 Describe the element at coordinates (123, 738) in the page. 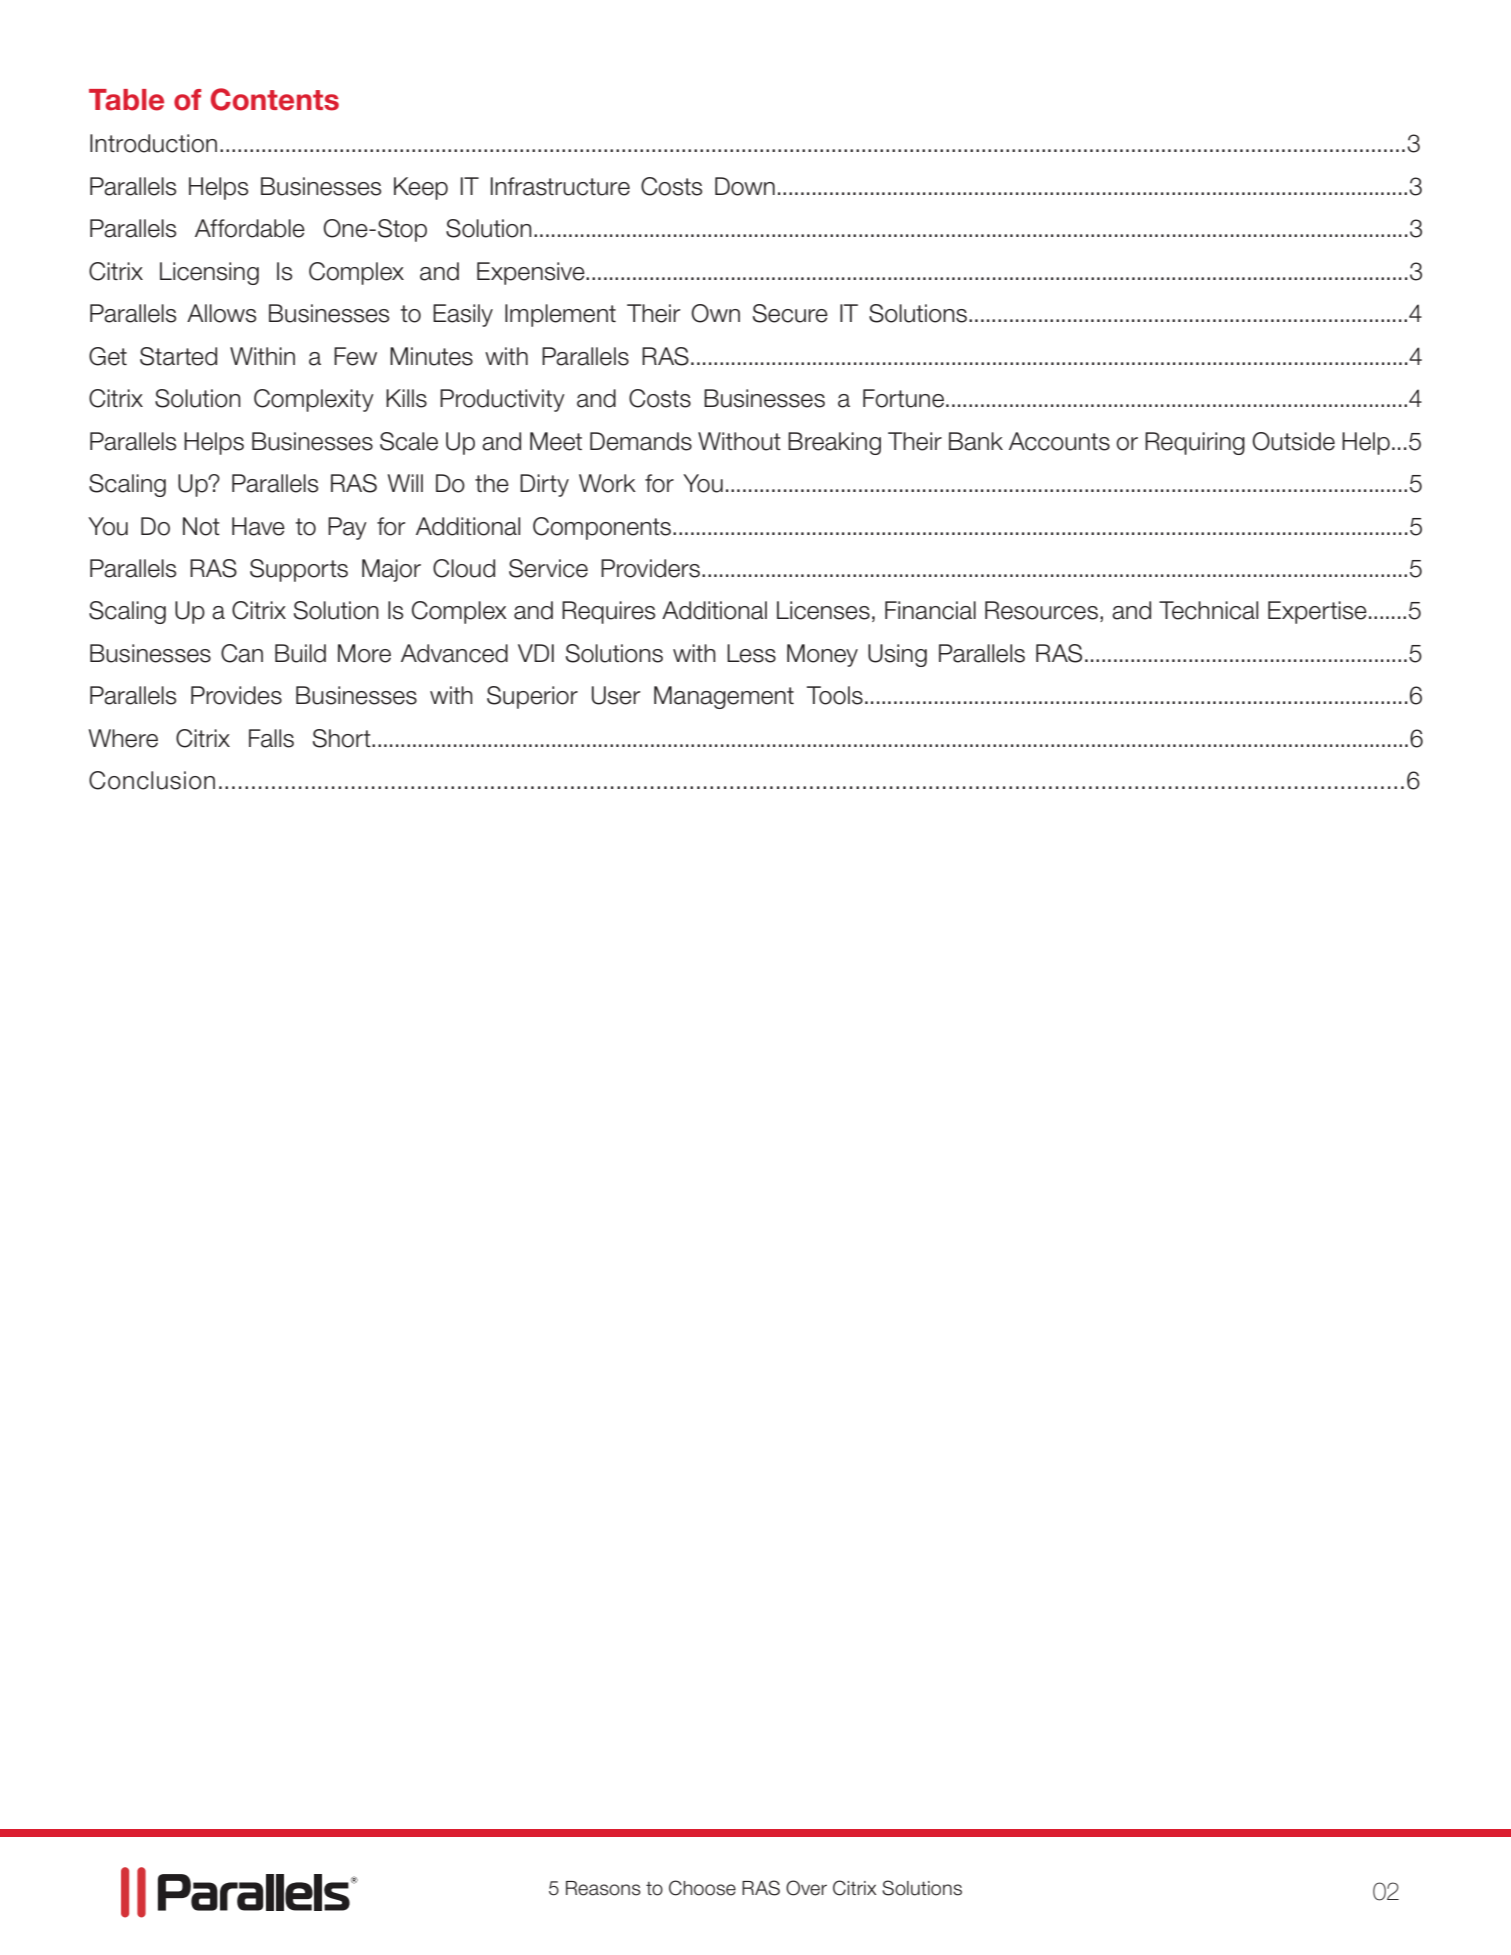

I see `Where` at that location.
